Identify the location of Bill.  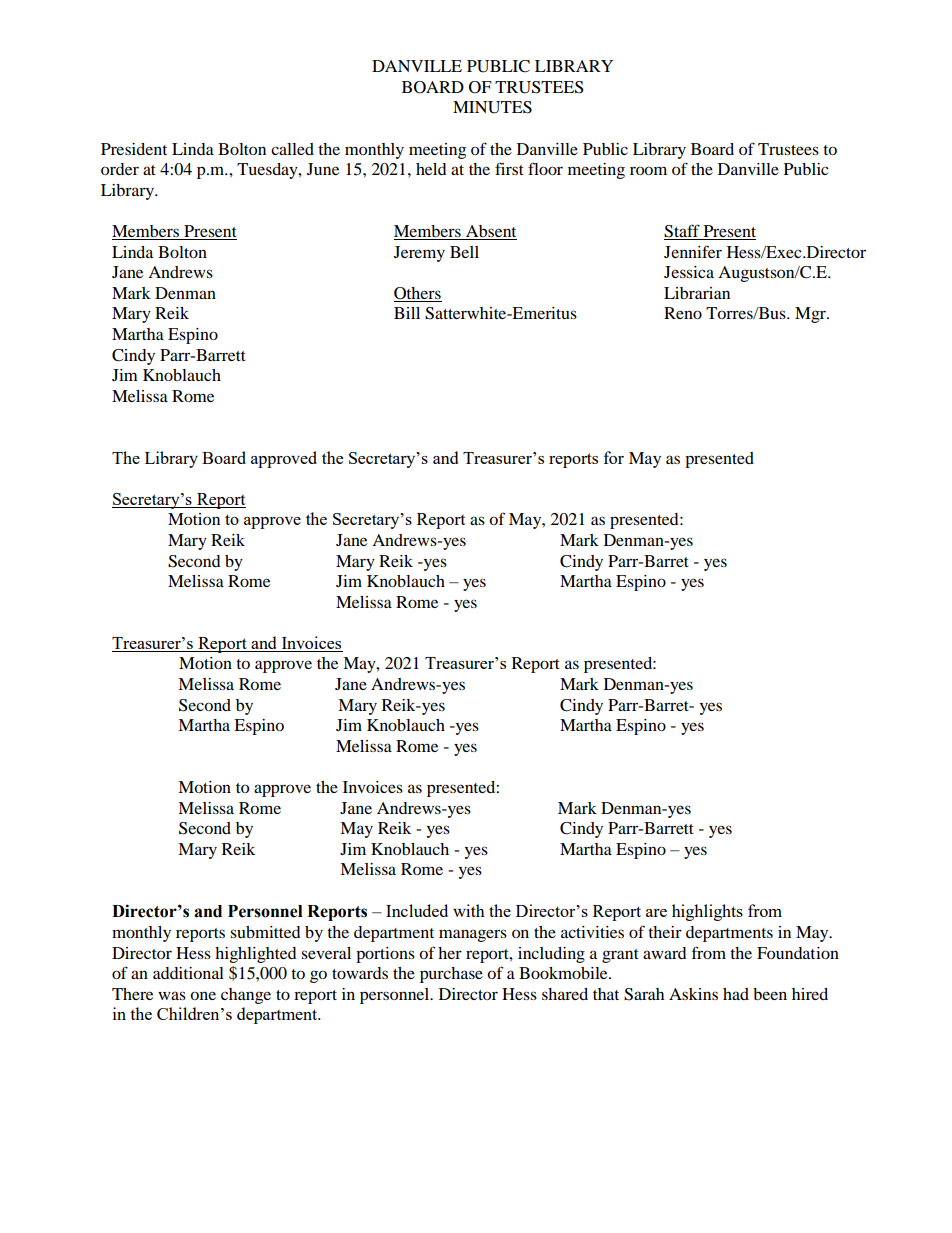
(407, 313).
